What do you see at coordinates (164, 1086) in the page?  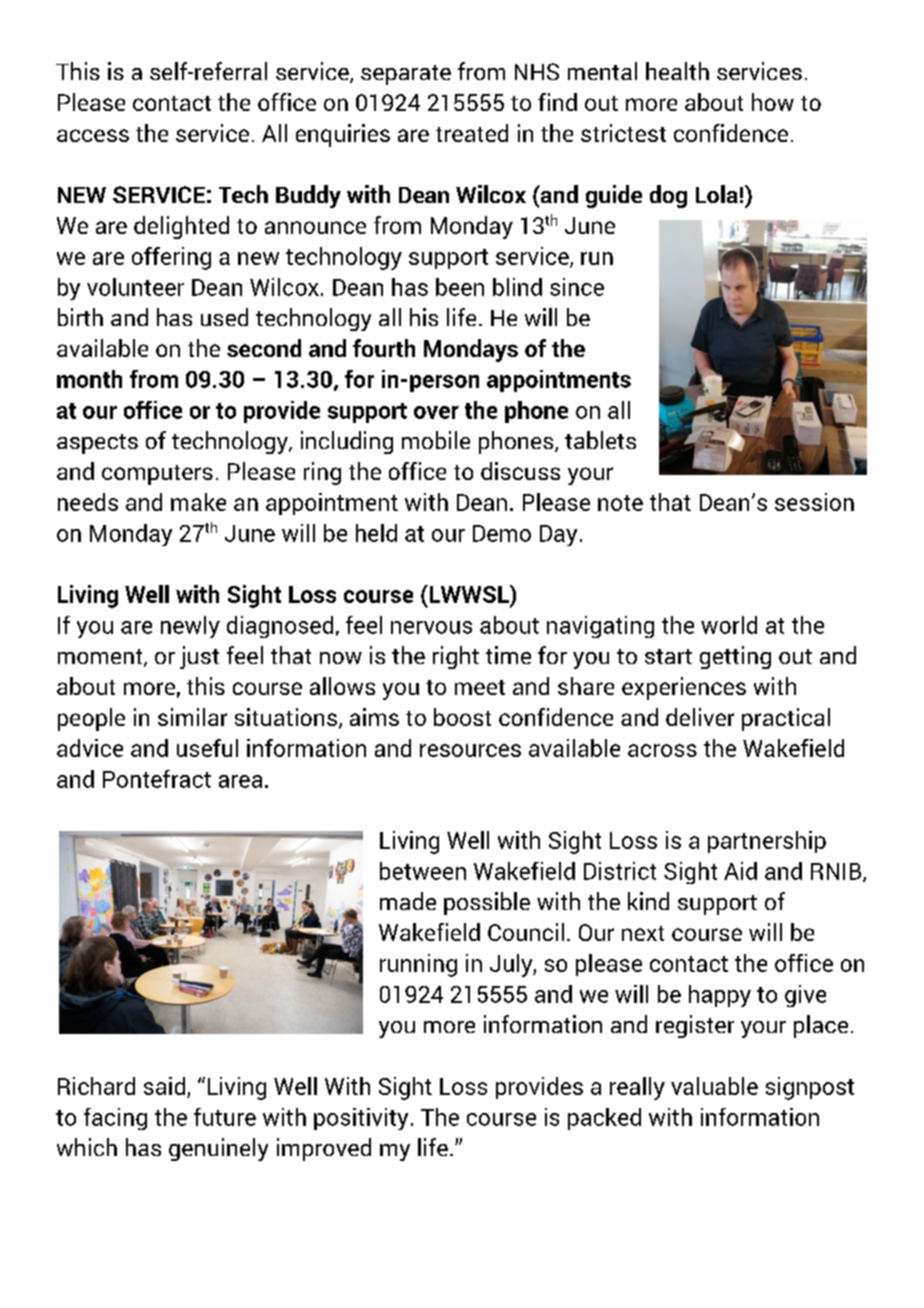 I see `said` at bounding box center [164, 1086].
